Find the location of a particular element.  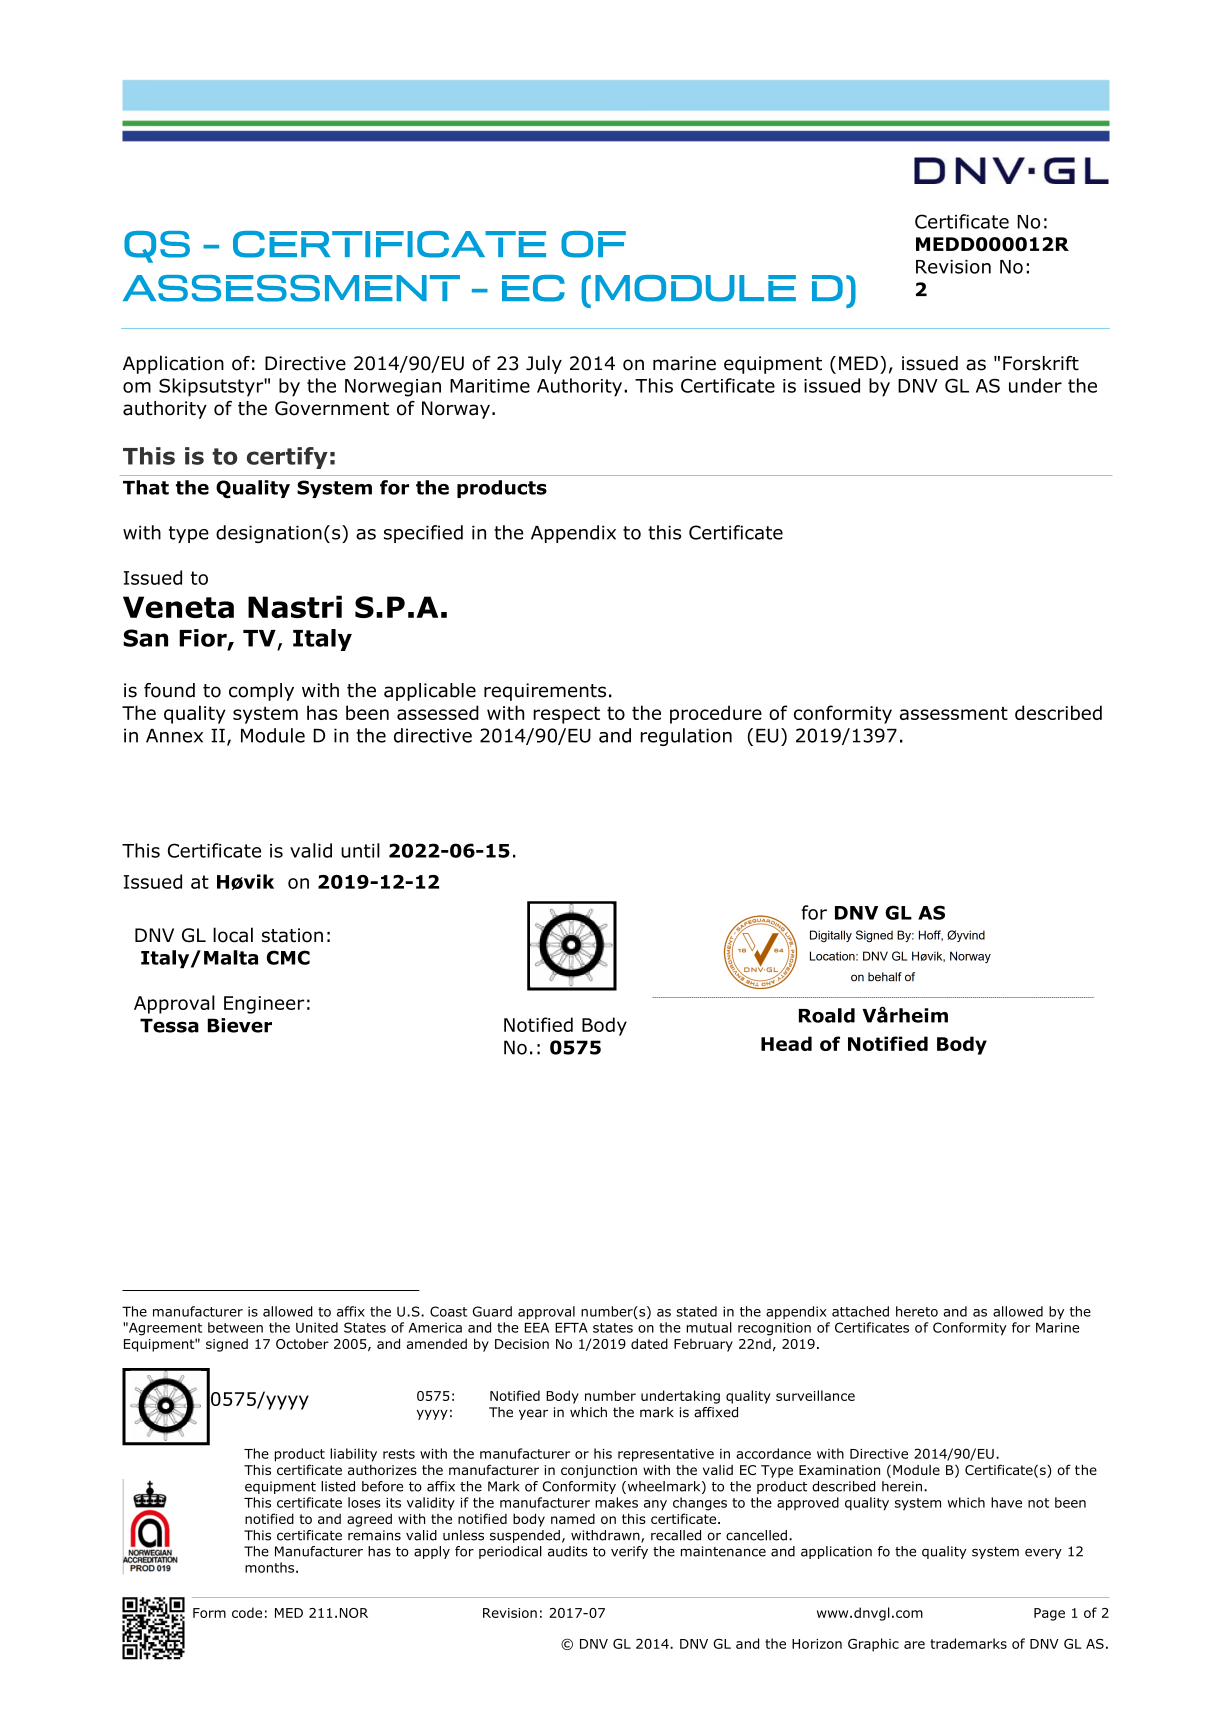

Government is located at coordinates (332, 408).
